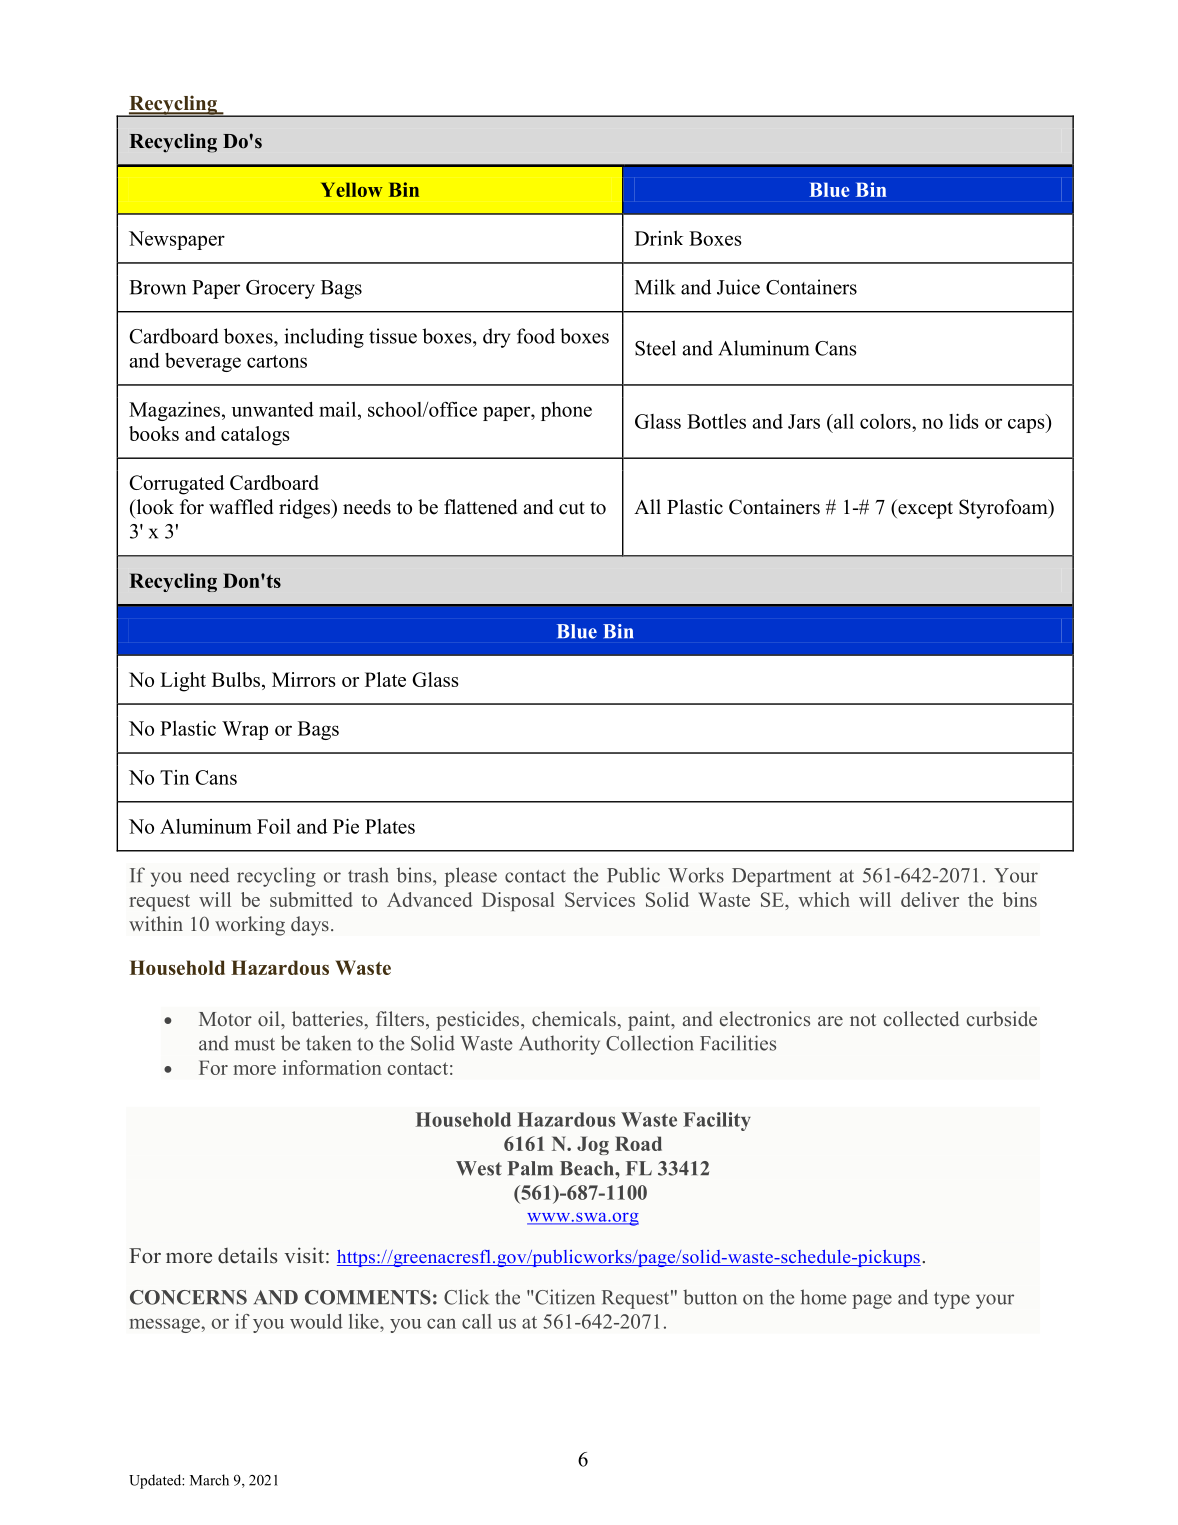 The height and width of the screenshot is (1525, 1178). Describe the element at coordinates (659, 238) in the screenshot. I see `Drink` at that location.
